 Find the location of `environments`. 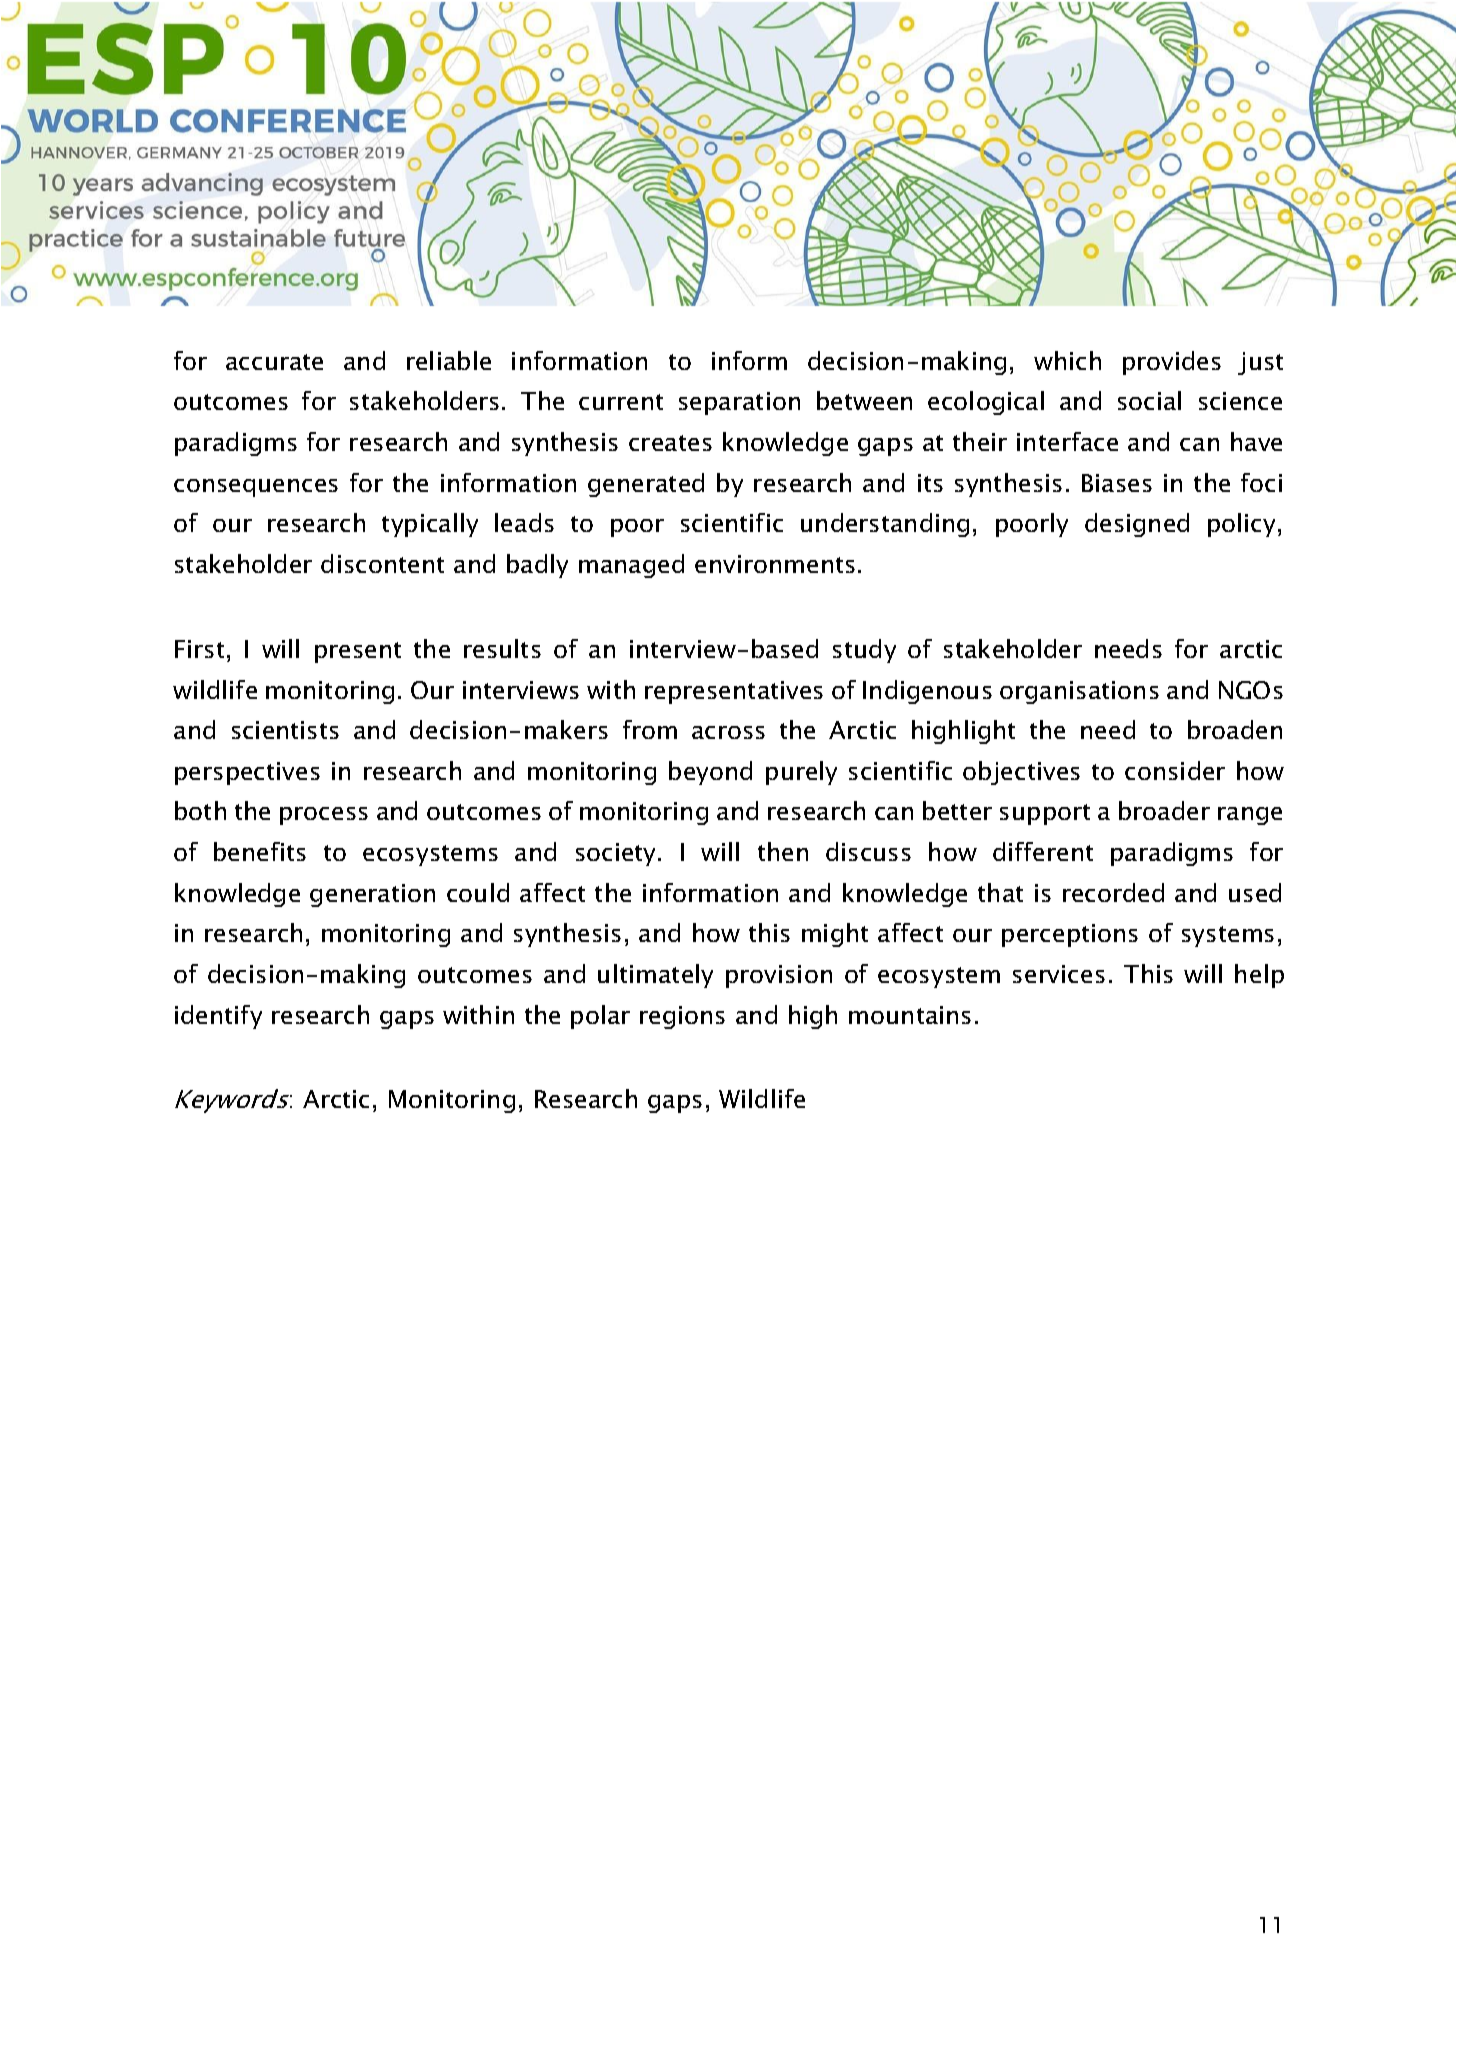

environments is located at coordinates (775, 564).
